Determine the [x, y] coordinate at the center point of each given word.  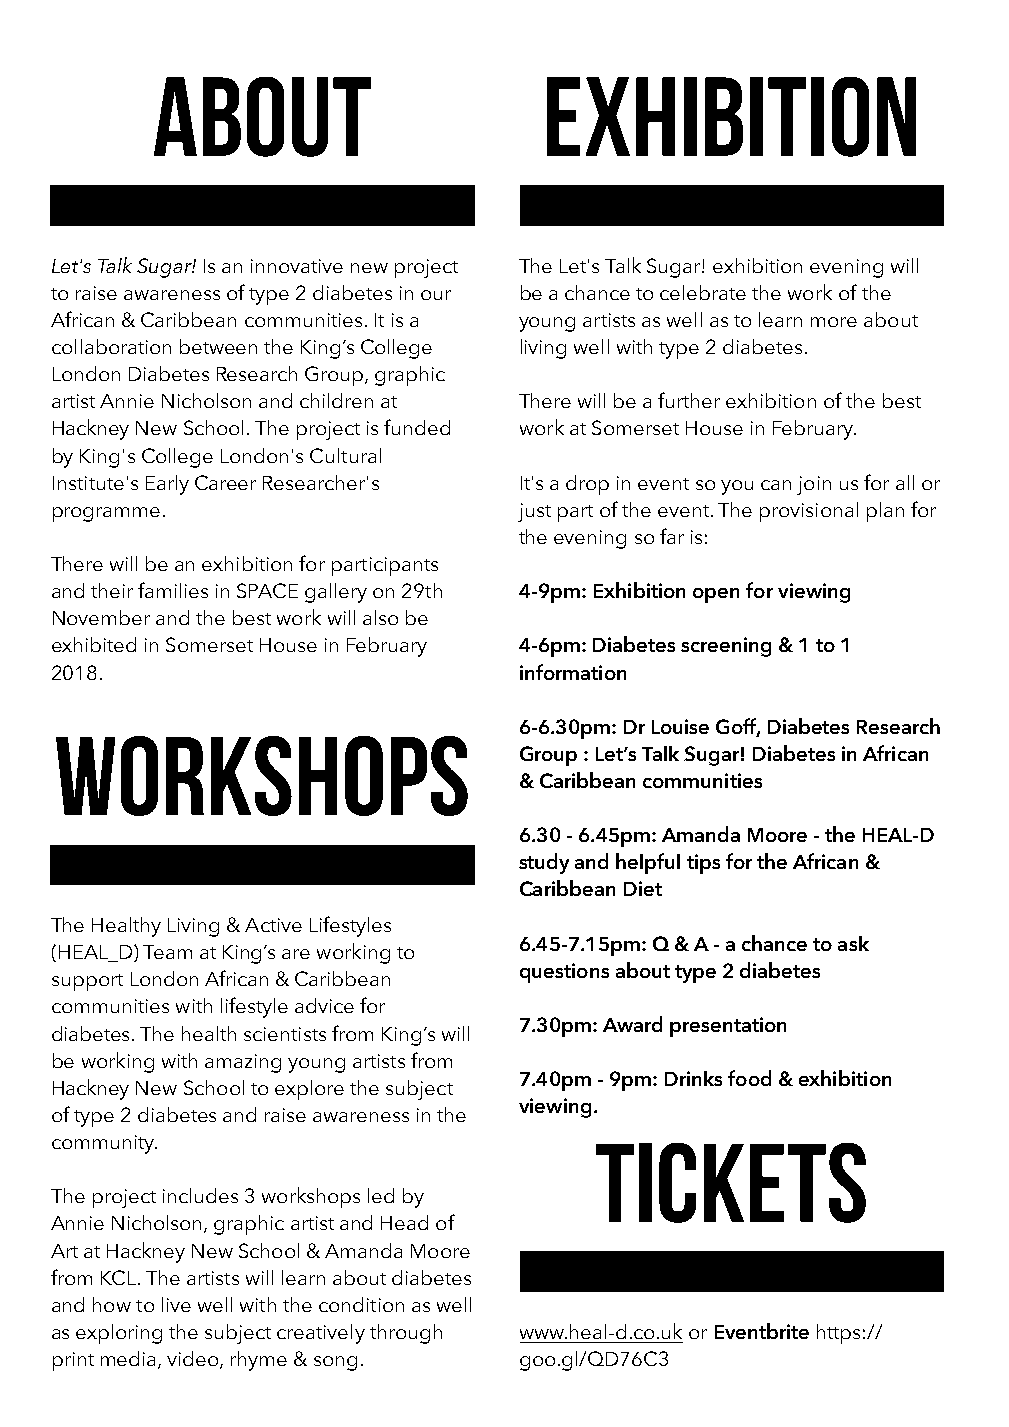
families [173, 590]
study [544, 863]
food [749, 1078]
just [534, 512]
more [834, 322]
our [436, 295]
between [218, 346]
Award [632, 1024]
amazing [243, 1063]
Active [273, 925]
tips [703, 864]
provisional [809, 512]
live [176, 1304]
